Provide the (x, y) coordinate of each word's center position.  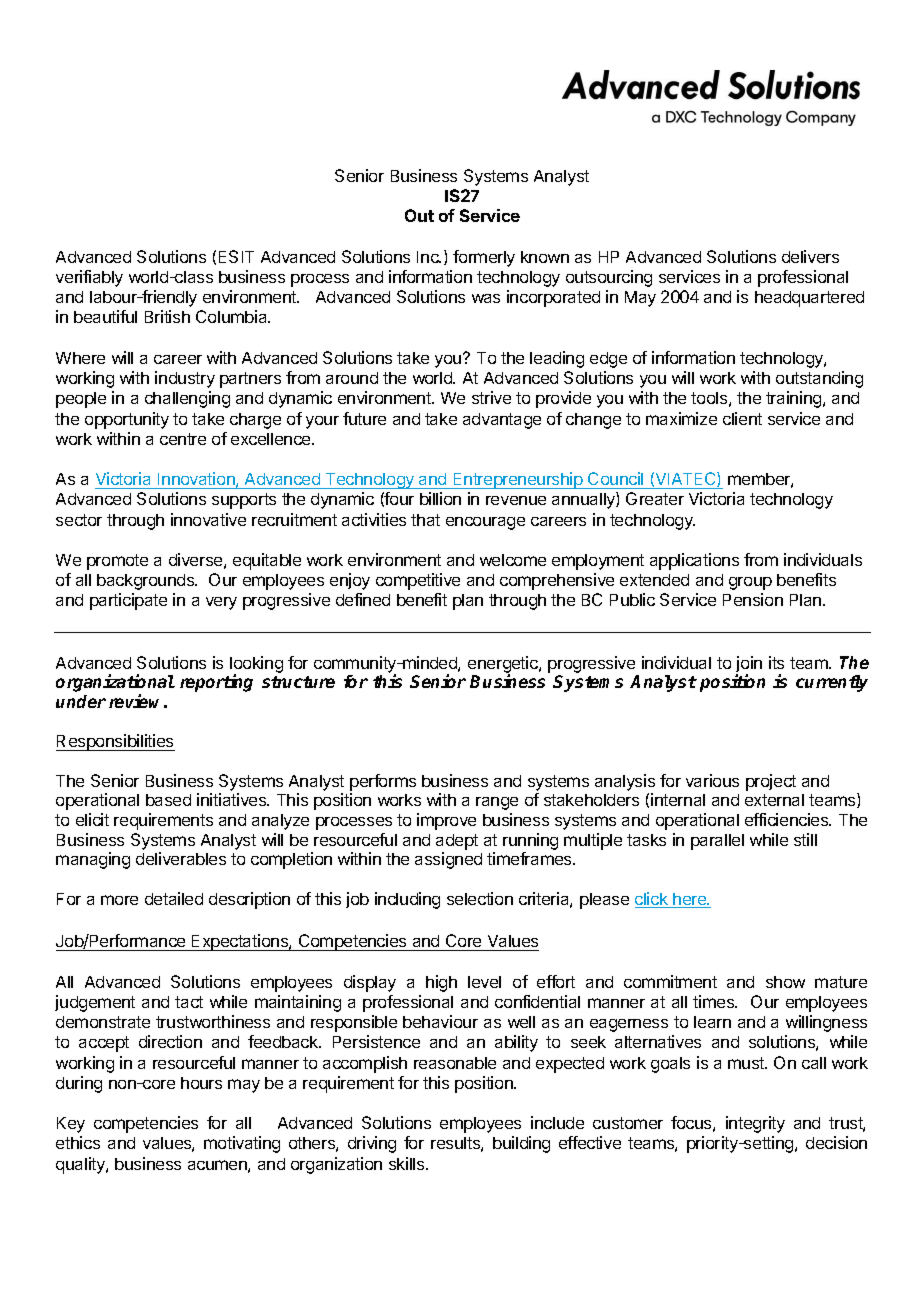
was (486, 298)
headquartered (809, 299)
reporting (216, 683)
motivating (242, 1144)
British (167, 316)
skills (408, 1163)
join (749, 665)
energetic (504, 665)
